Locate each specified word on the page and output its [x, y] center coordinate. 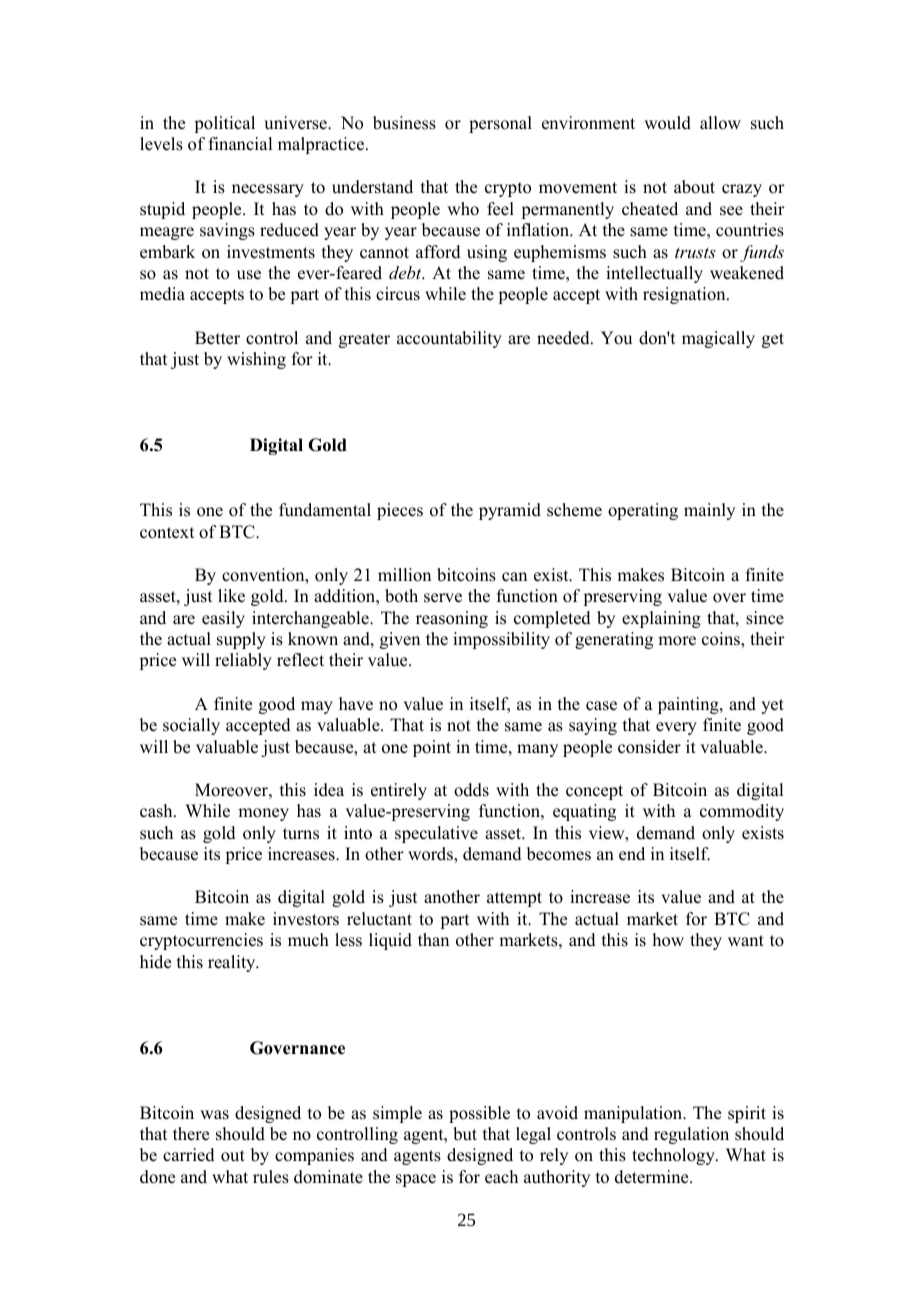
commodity [742, 812]
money [263, 814]
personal [500, 124]
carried [189, 1155]
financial [240, 144]
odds [471, 790]
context [167, 533]
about [694, 187]
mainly [709, 511]
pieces [400, 511]
